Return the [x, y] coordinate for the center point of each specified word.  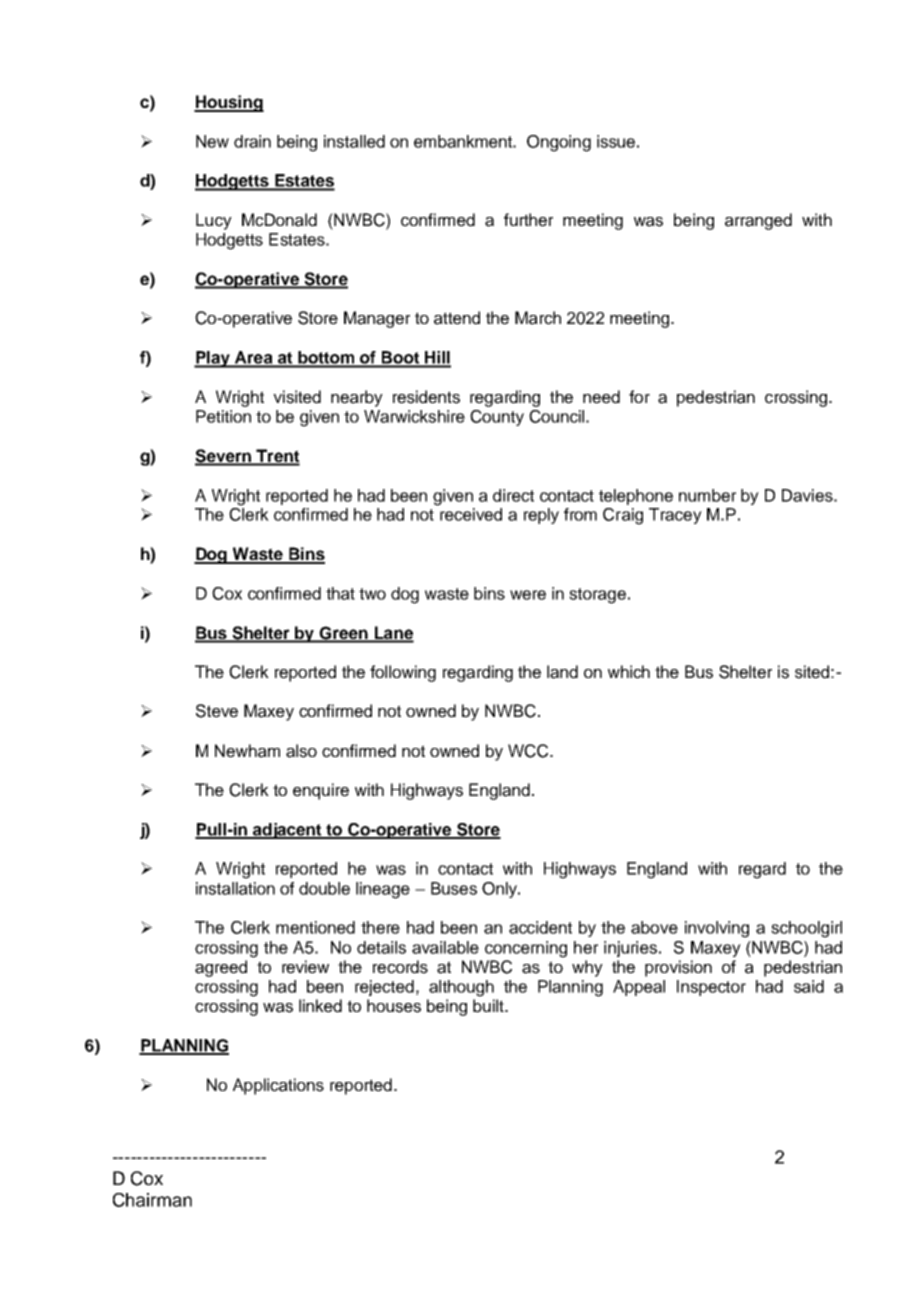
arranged [758, 221]
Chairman [152, 1200]
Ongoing [559, 143]
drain [252, 141]
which [629, 672]
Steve [217, 711]
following [403, 673]
